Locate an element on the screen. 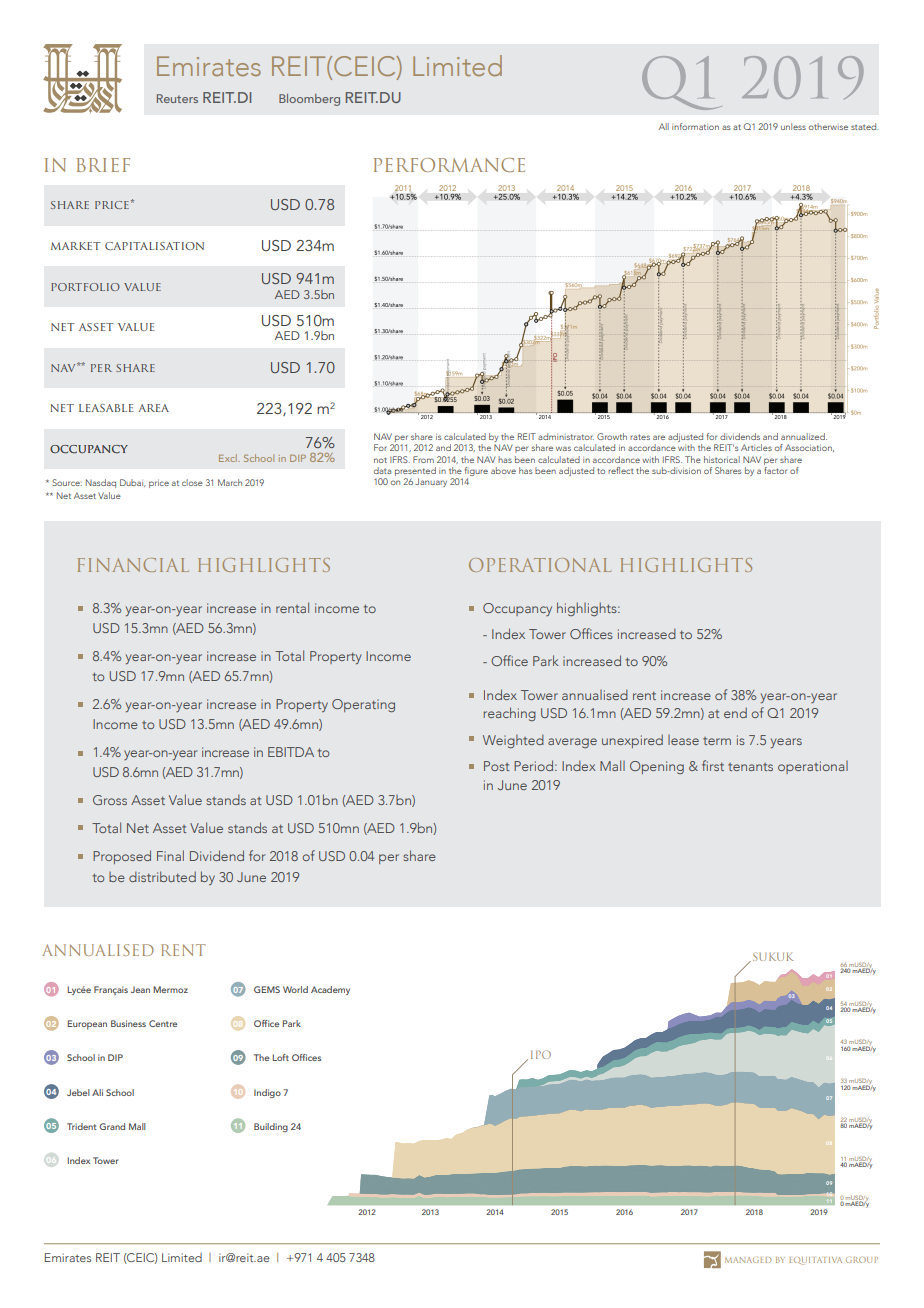 This screenshot has height=1308, width=924. Jean is located at coordinates (140, 989).
